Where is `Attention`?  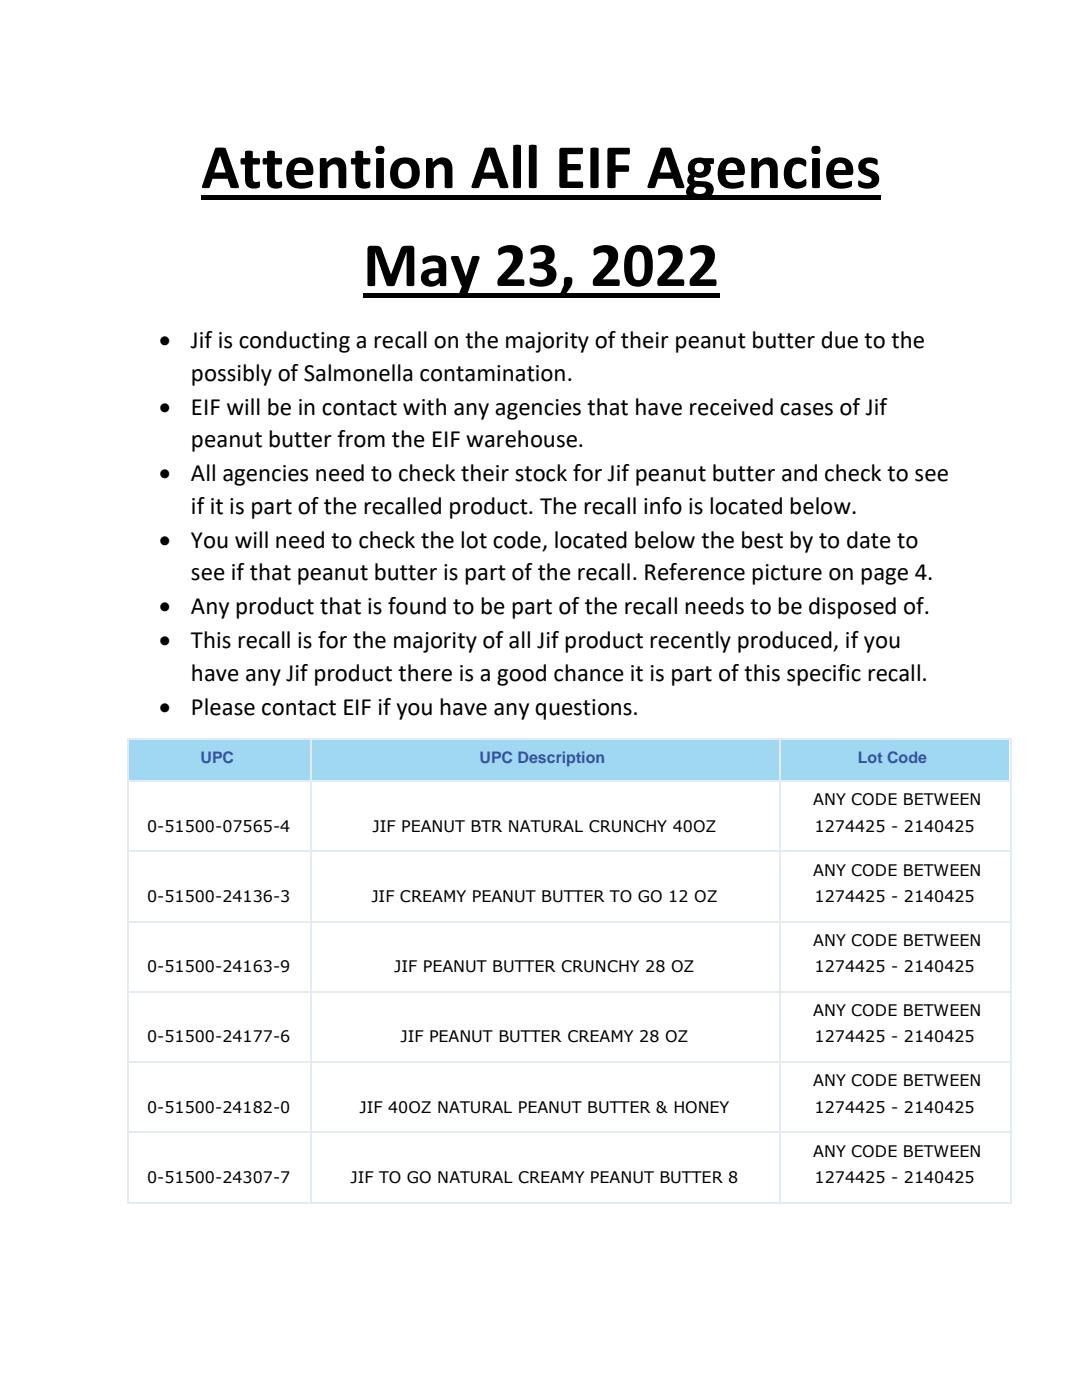
Attention is located at coordinates (327, 167).
